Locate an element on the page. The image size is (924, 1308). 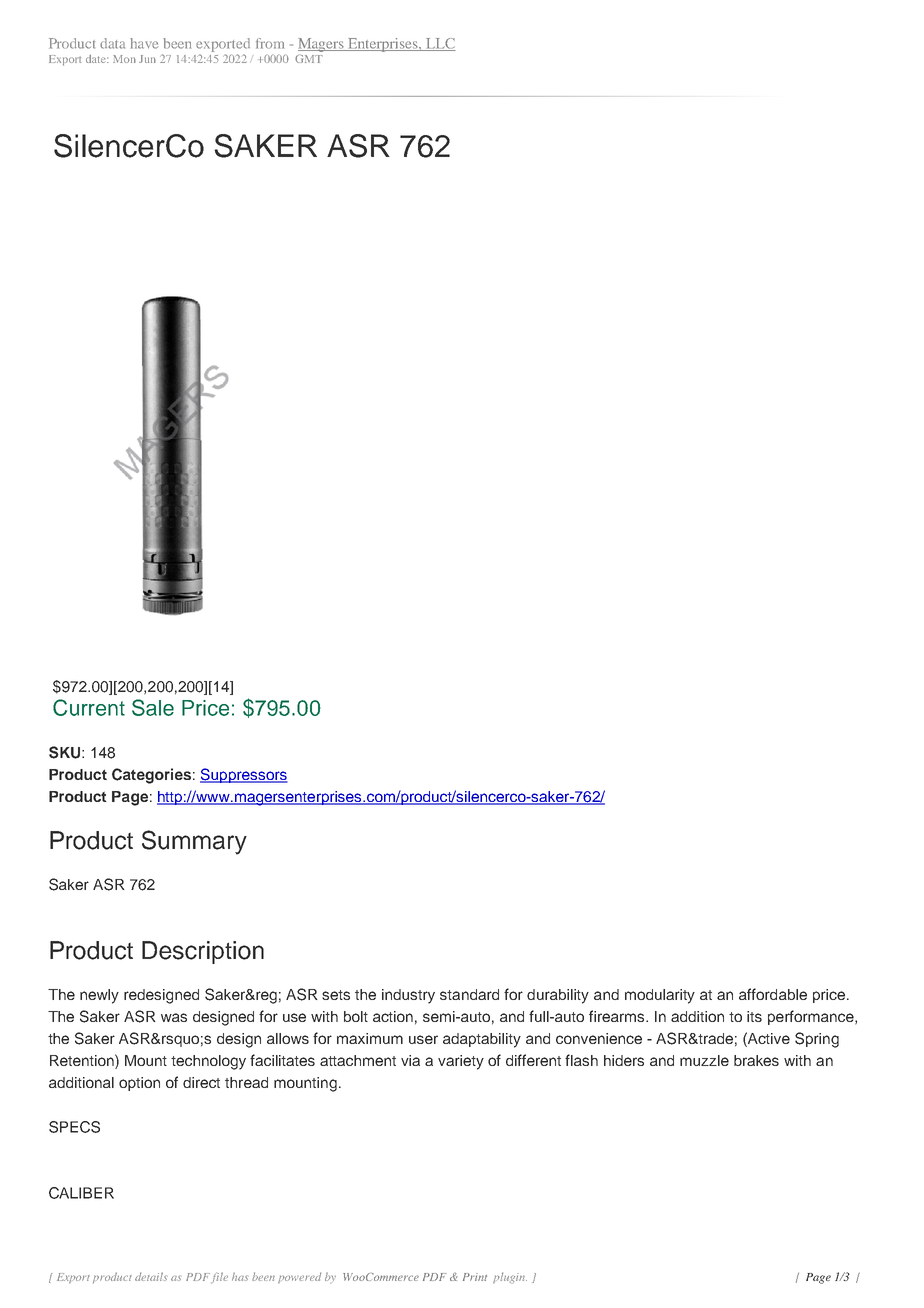
GMT is located at coordinates (309, 58).
